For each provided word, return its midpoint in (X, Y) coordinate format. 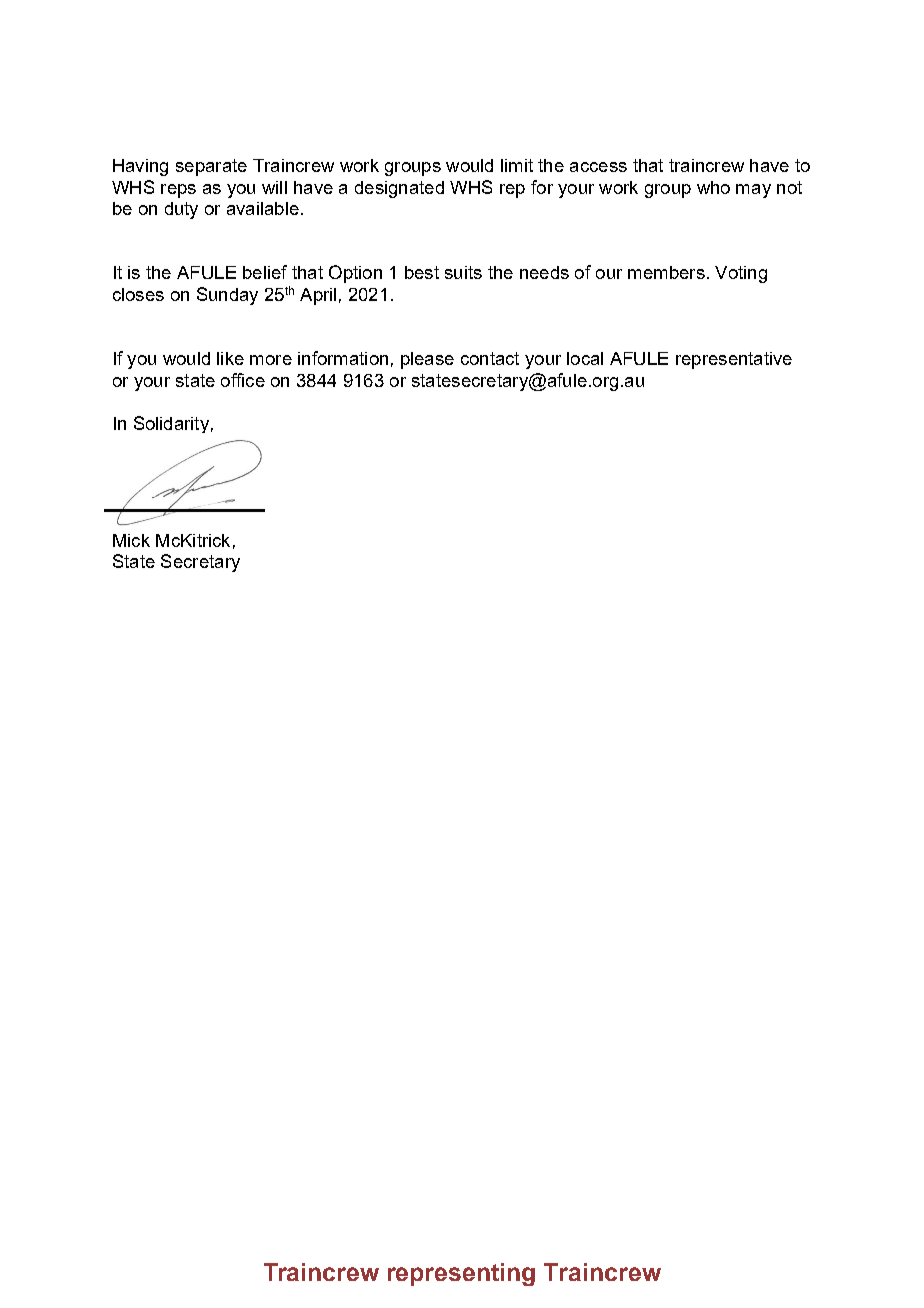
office (243, 380)
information (343, 358)
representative (734, 360)
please (427, 360)
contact (490, 358)
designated (399, 189)
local (585, 358)
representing (461, 1274)
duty (181, 210)
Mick (131, 540)
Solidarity (171, 424)
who (713, 187)
